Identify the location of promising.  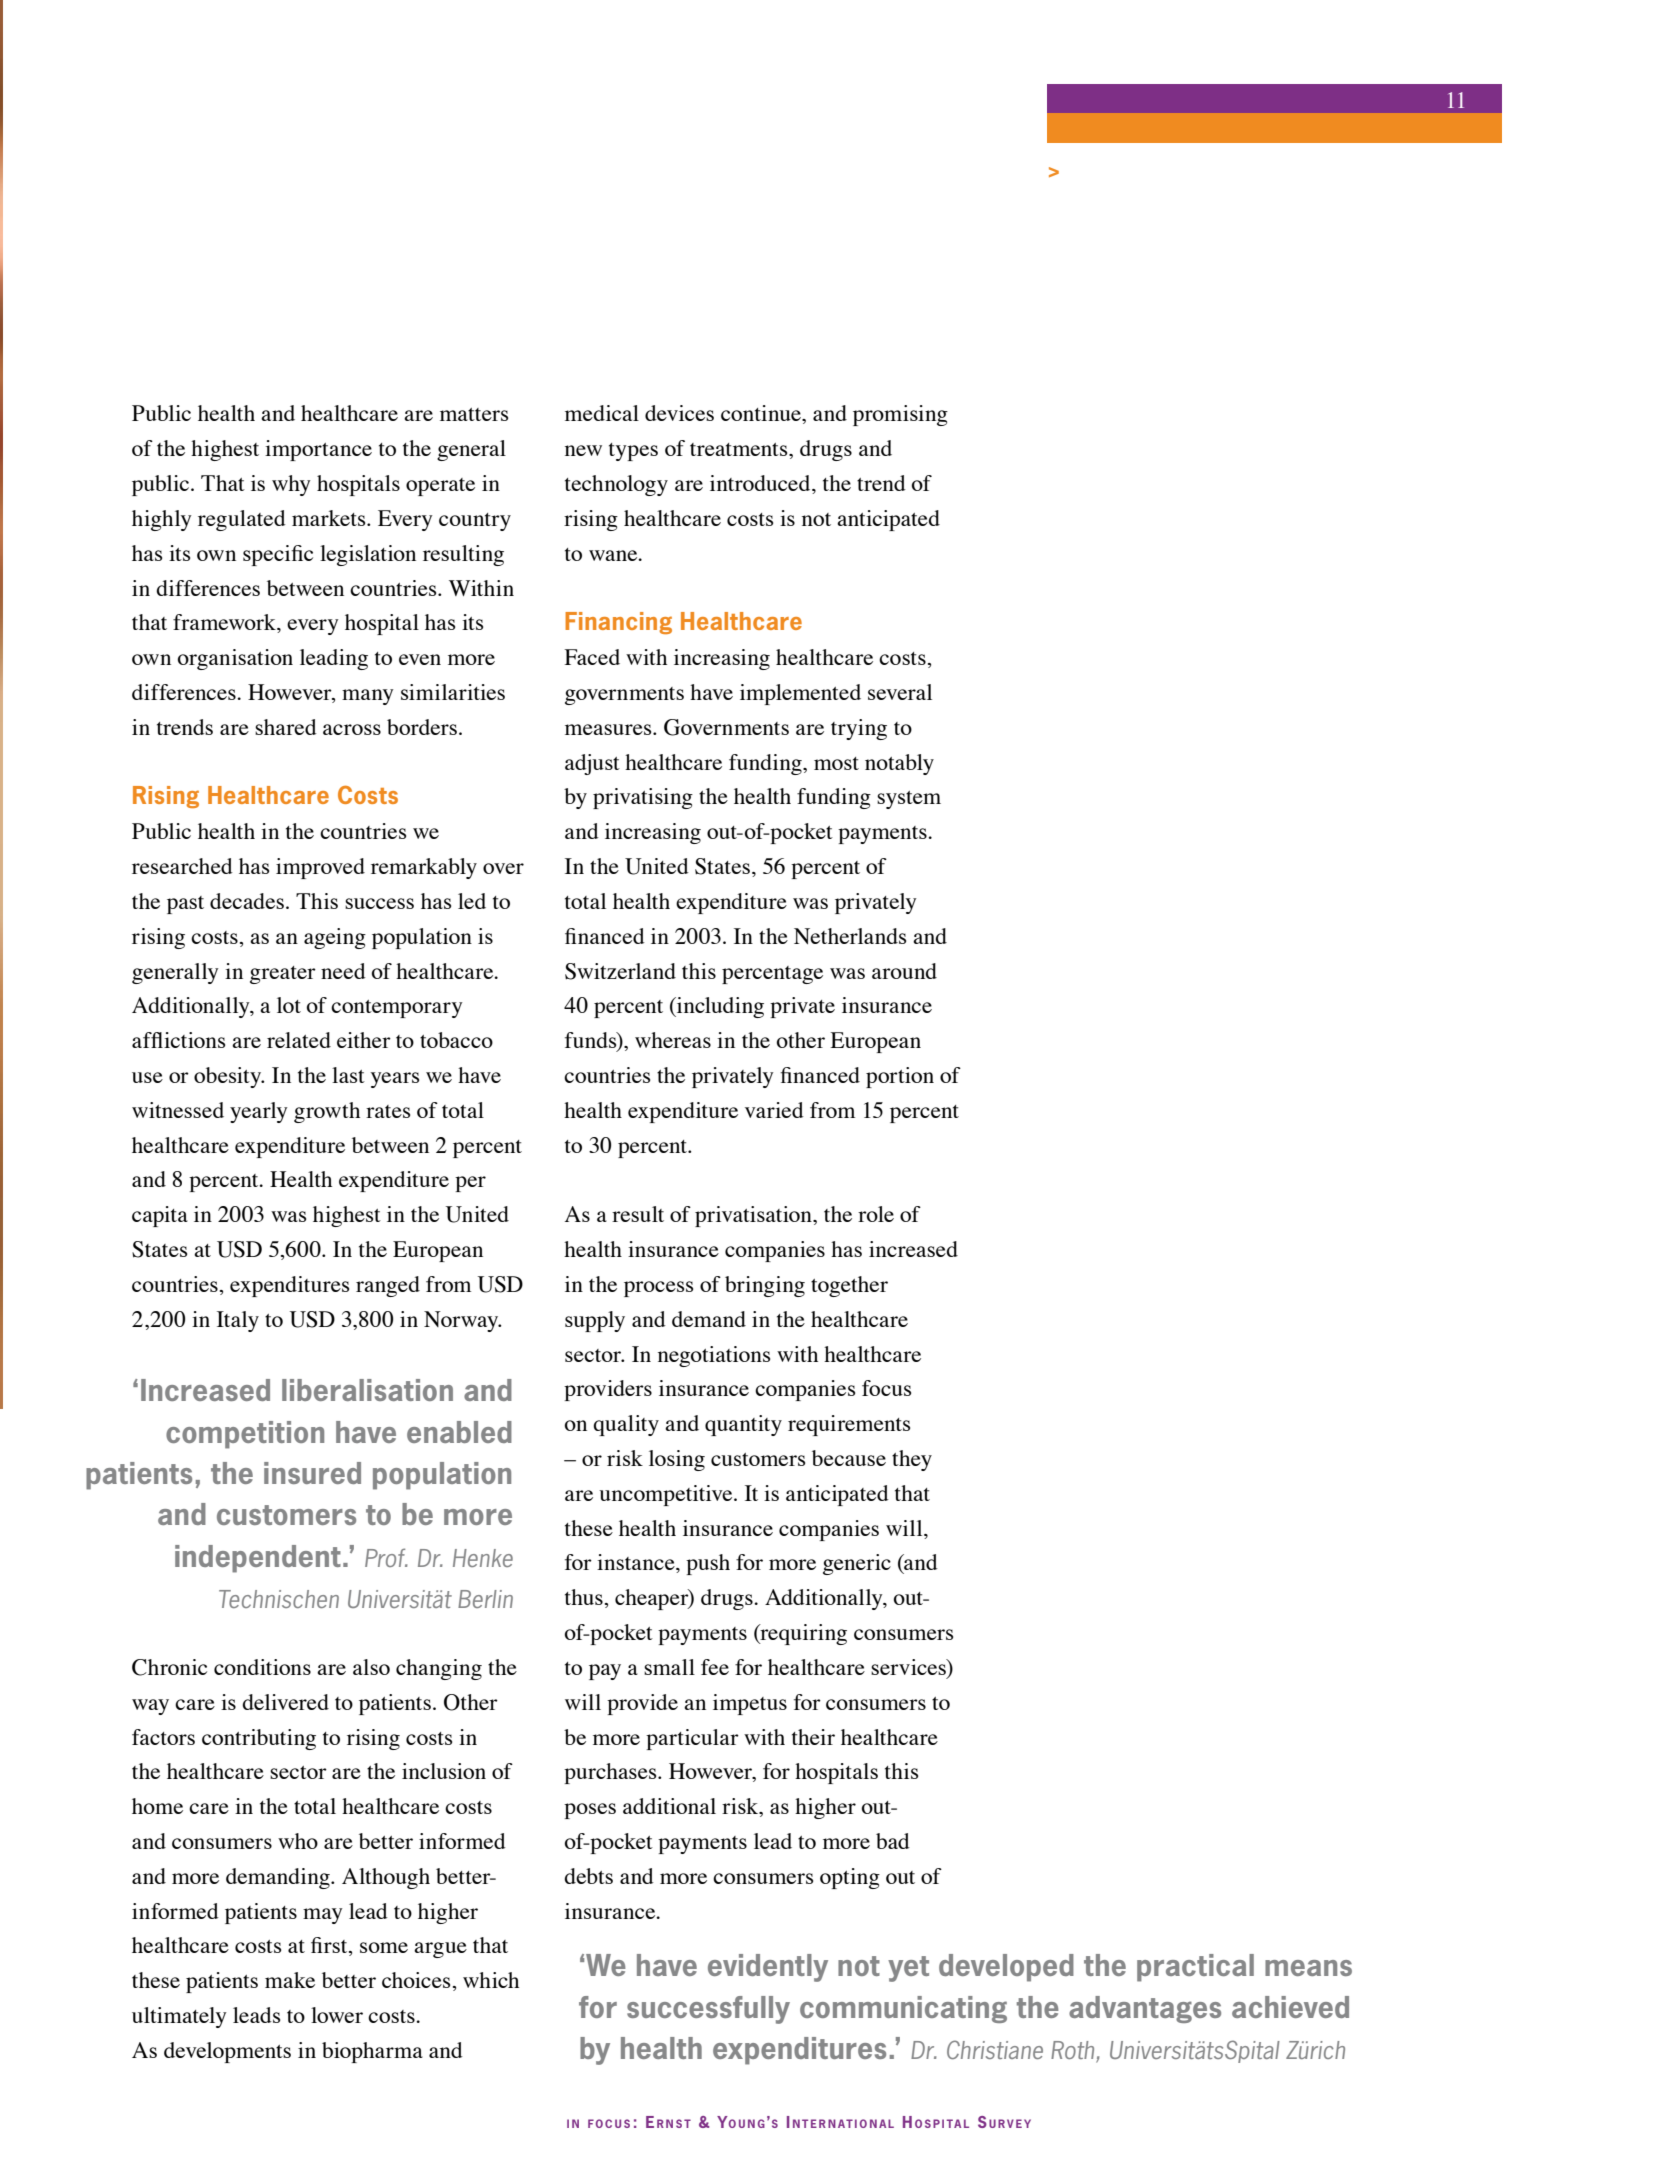
(900, 415).
